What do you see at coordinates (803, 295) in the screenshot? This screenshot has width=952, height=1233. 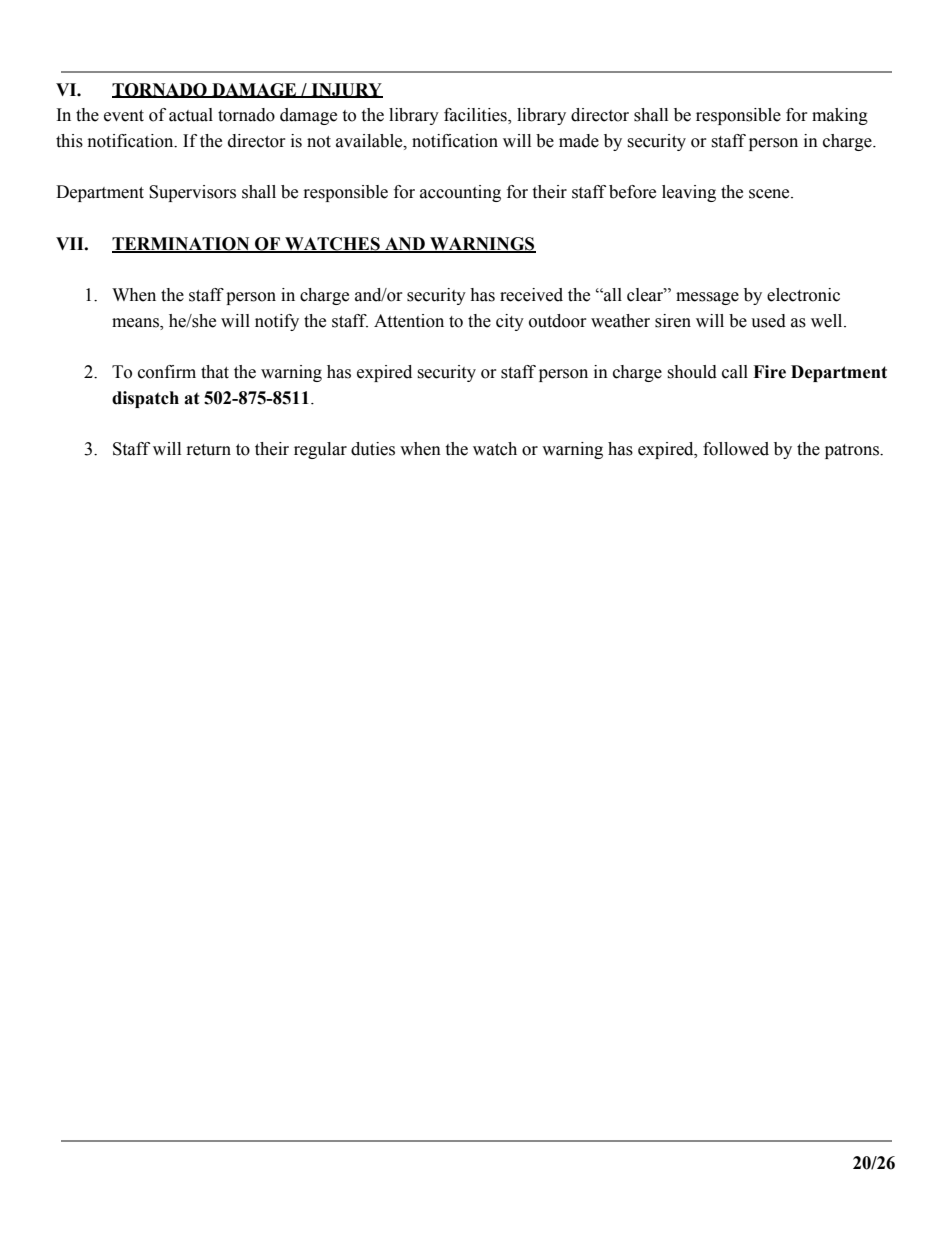 I see `electronic` at bounding box center [803, 295].
